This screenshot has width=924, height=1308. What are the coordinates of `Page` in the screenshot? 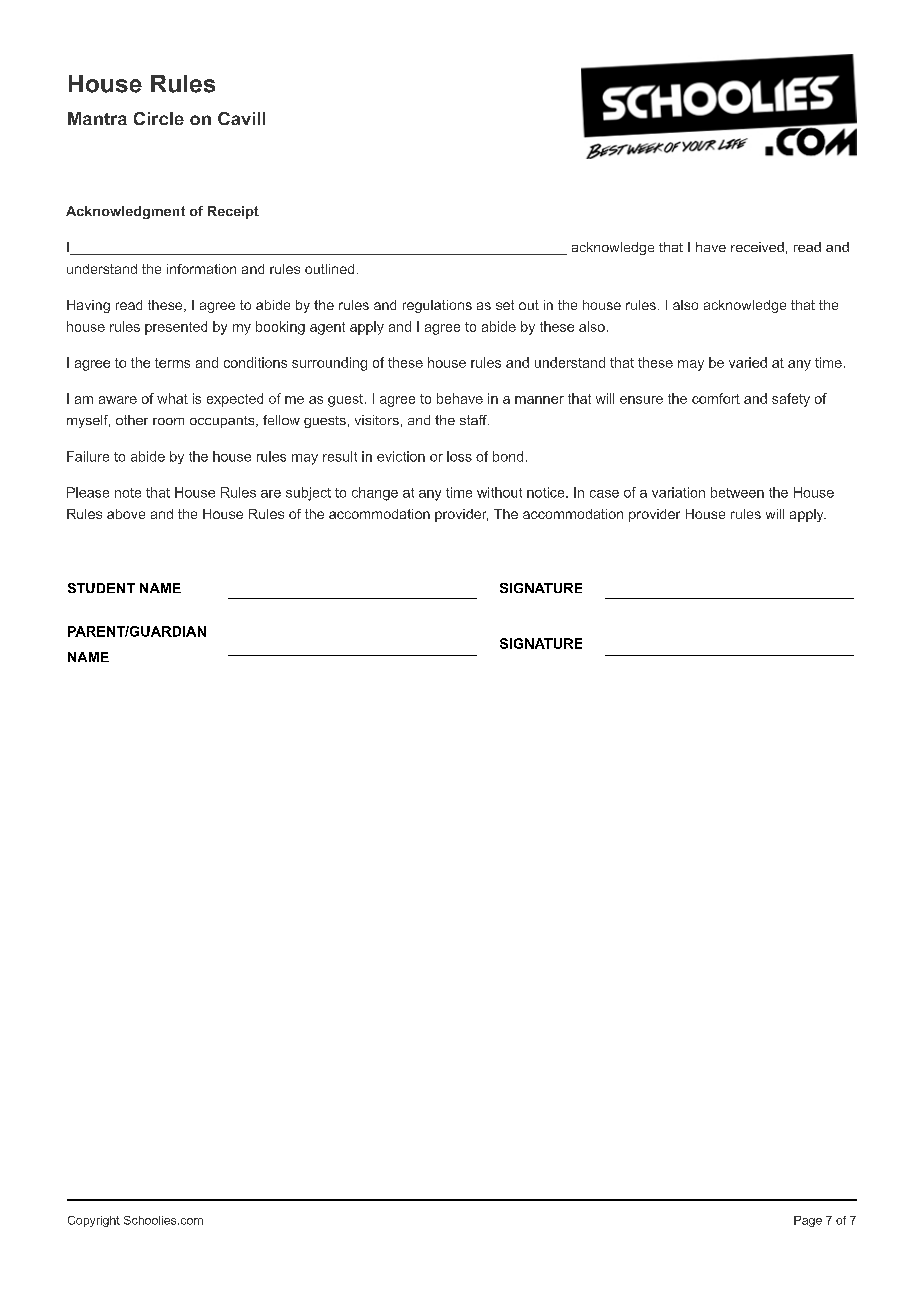 It's located at (808, 1221).
